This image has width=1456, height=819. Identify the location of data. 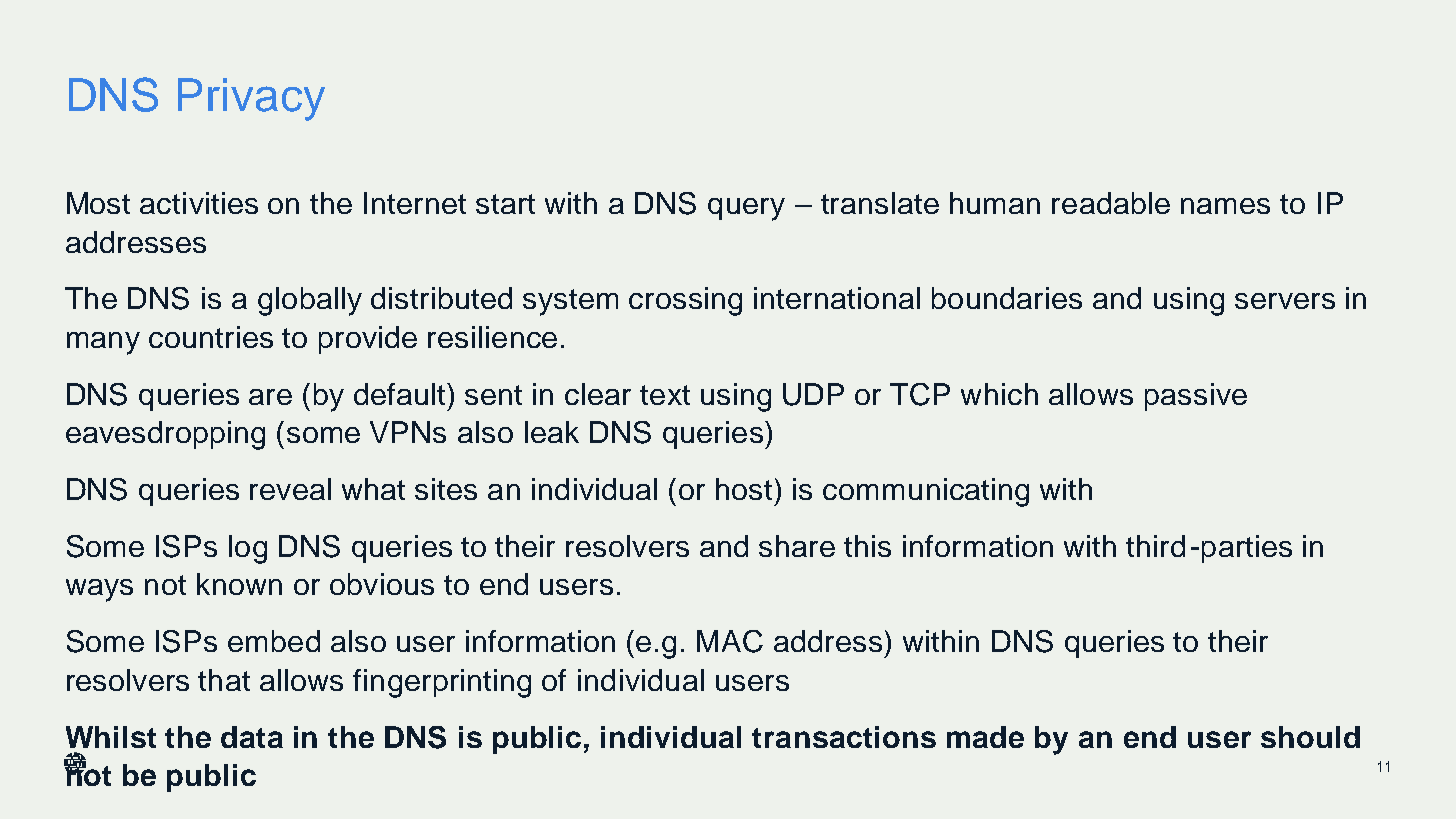
(252, 737).
